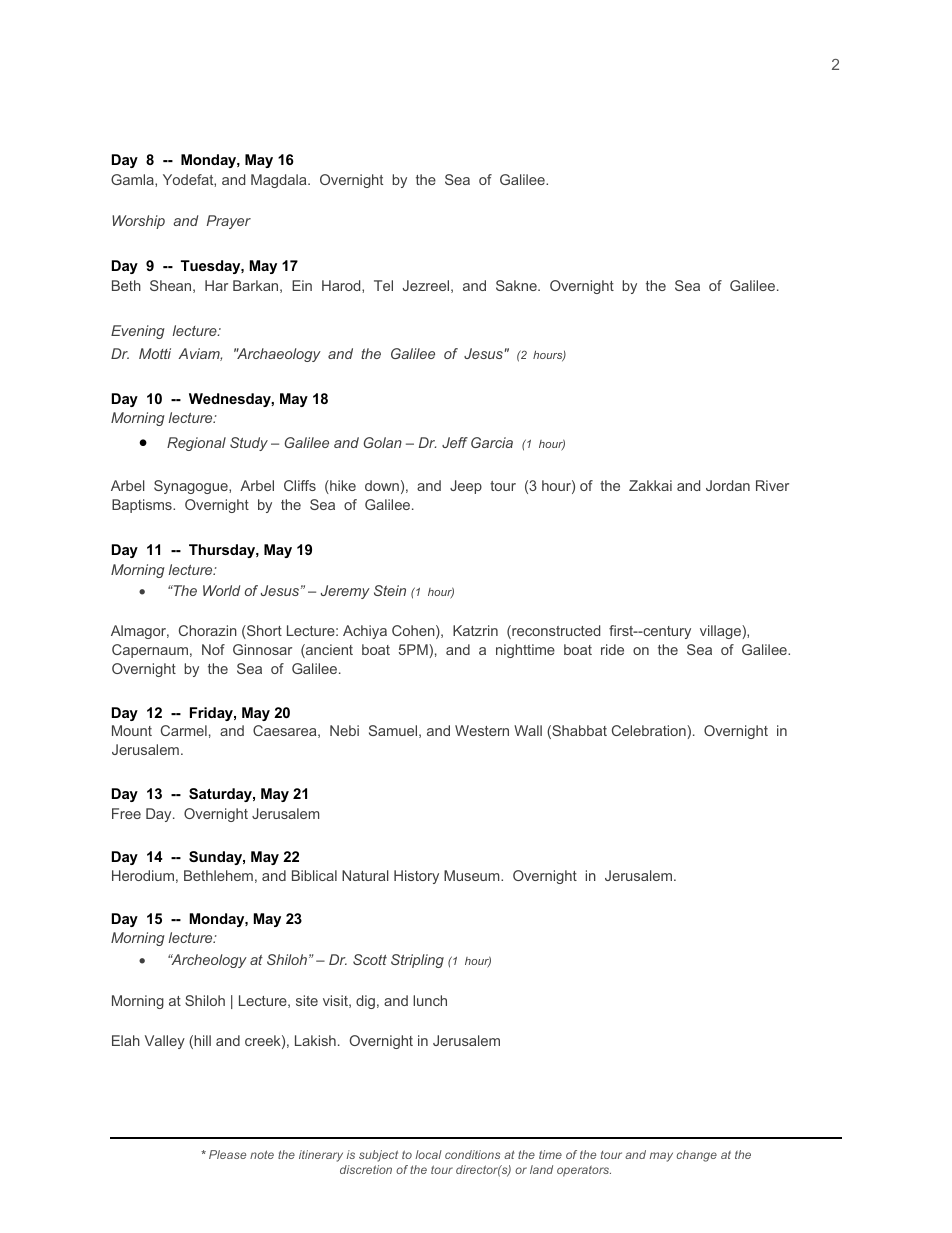 The width and height of the image is (952, 1233). I want to click on History, so click(416, 877).
